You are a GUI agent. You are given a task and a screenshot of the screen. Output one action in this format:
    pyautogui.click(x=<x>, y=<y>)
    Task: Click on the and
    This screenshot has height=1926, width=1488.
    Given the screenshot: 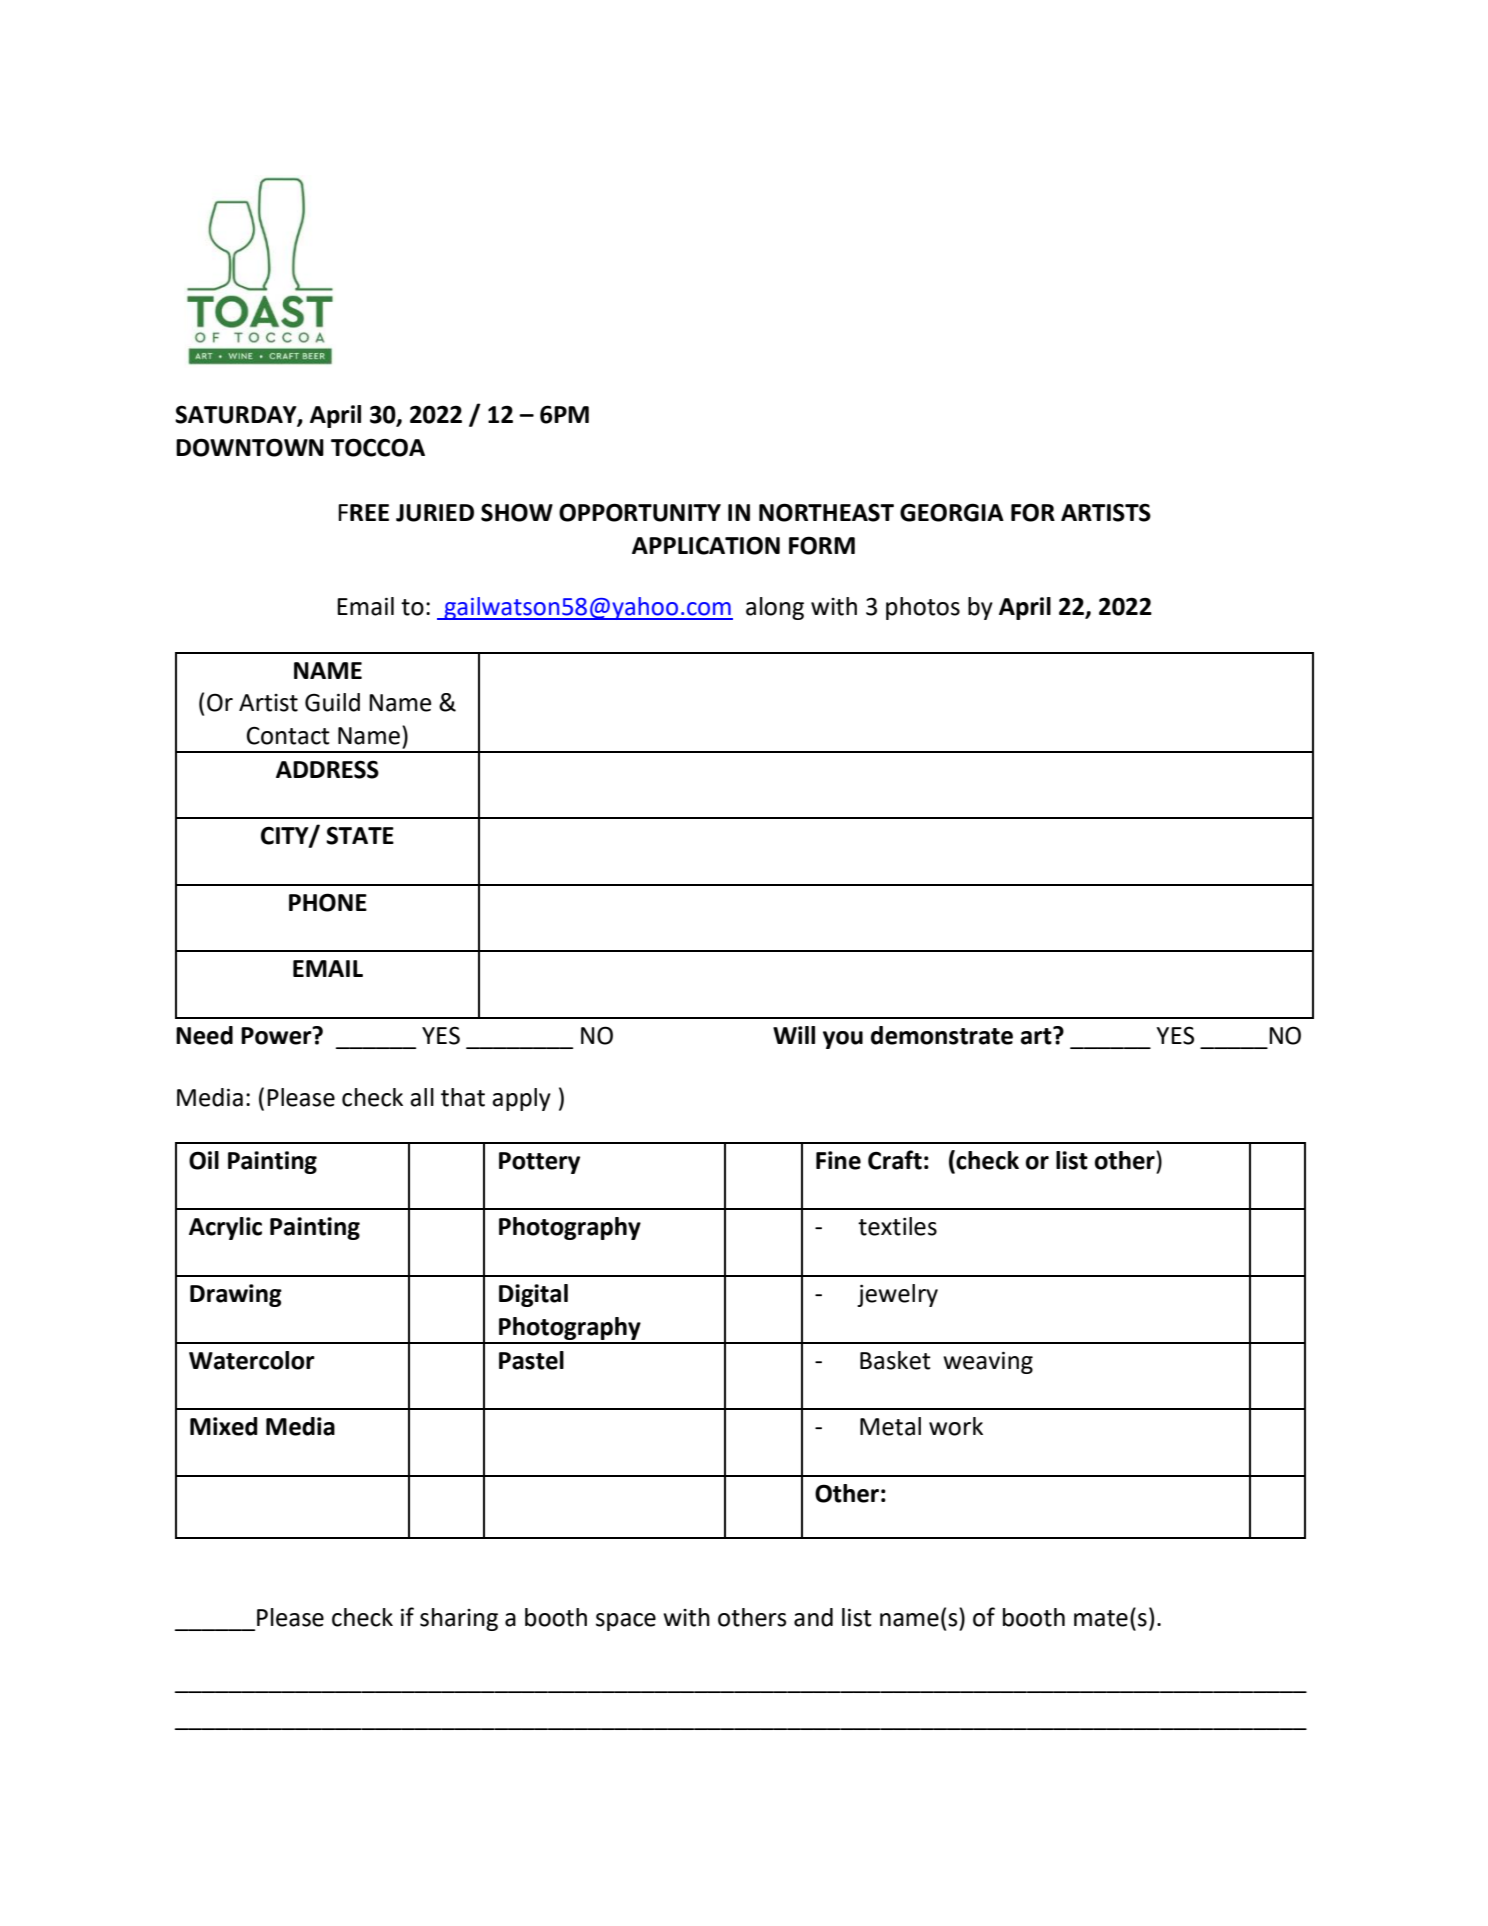 What is the action you would take?
    pyautogui.click(x=813, y=1617)
